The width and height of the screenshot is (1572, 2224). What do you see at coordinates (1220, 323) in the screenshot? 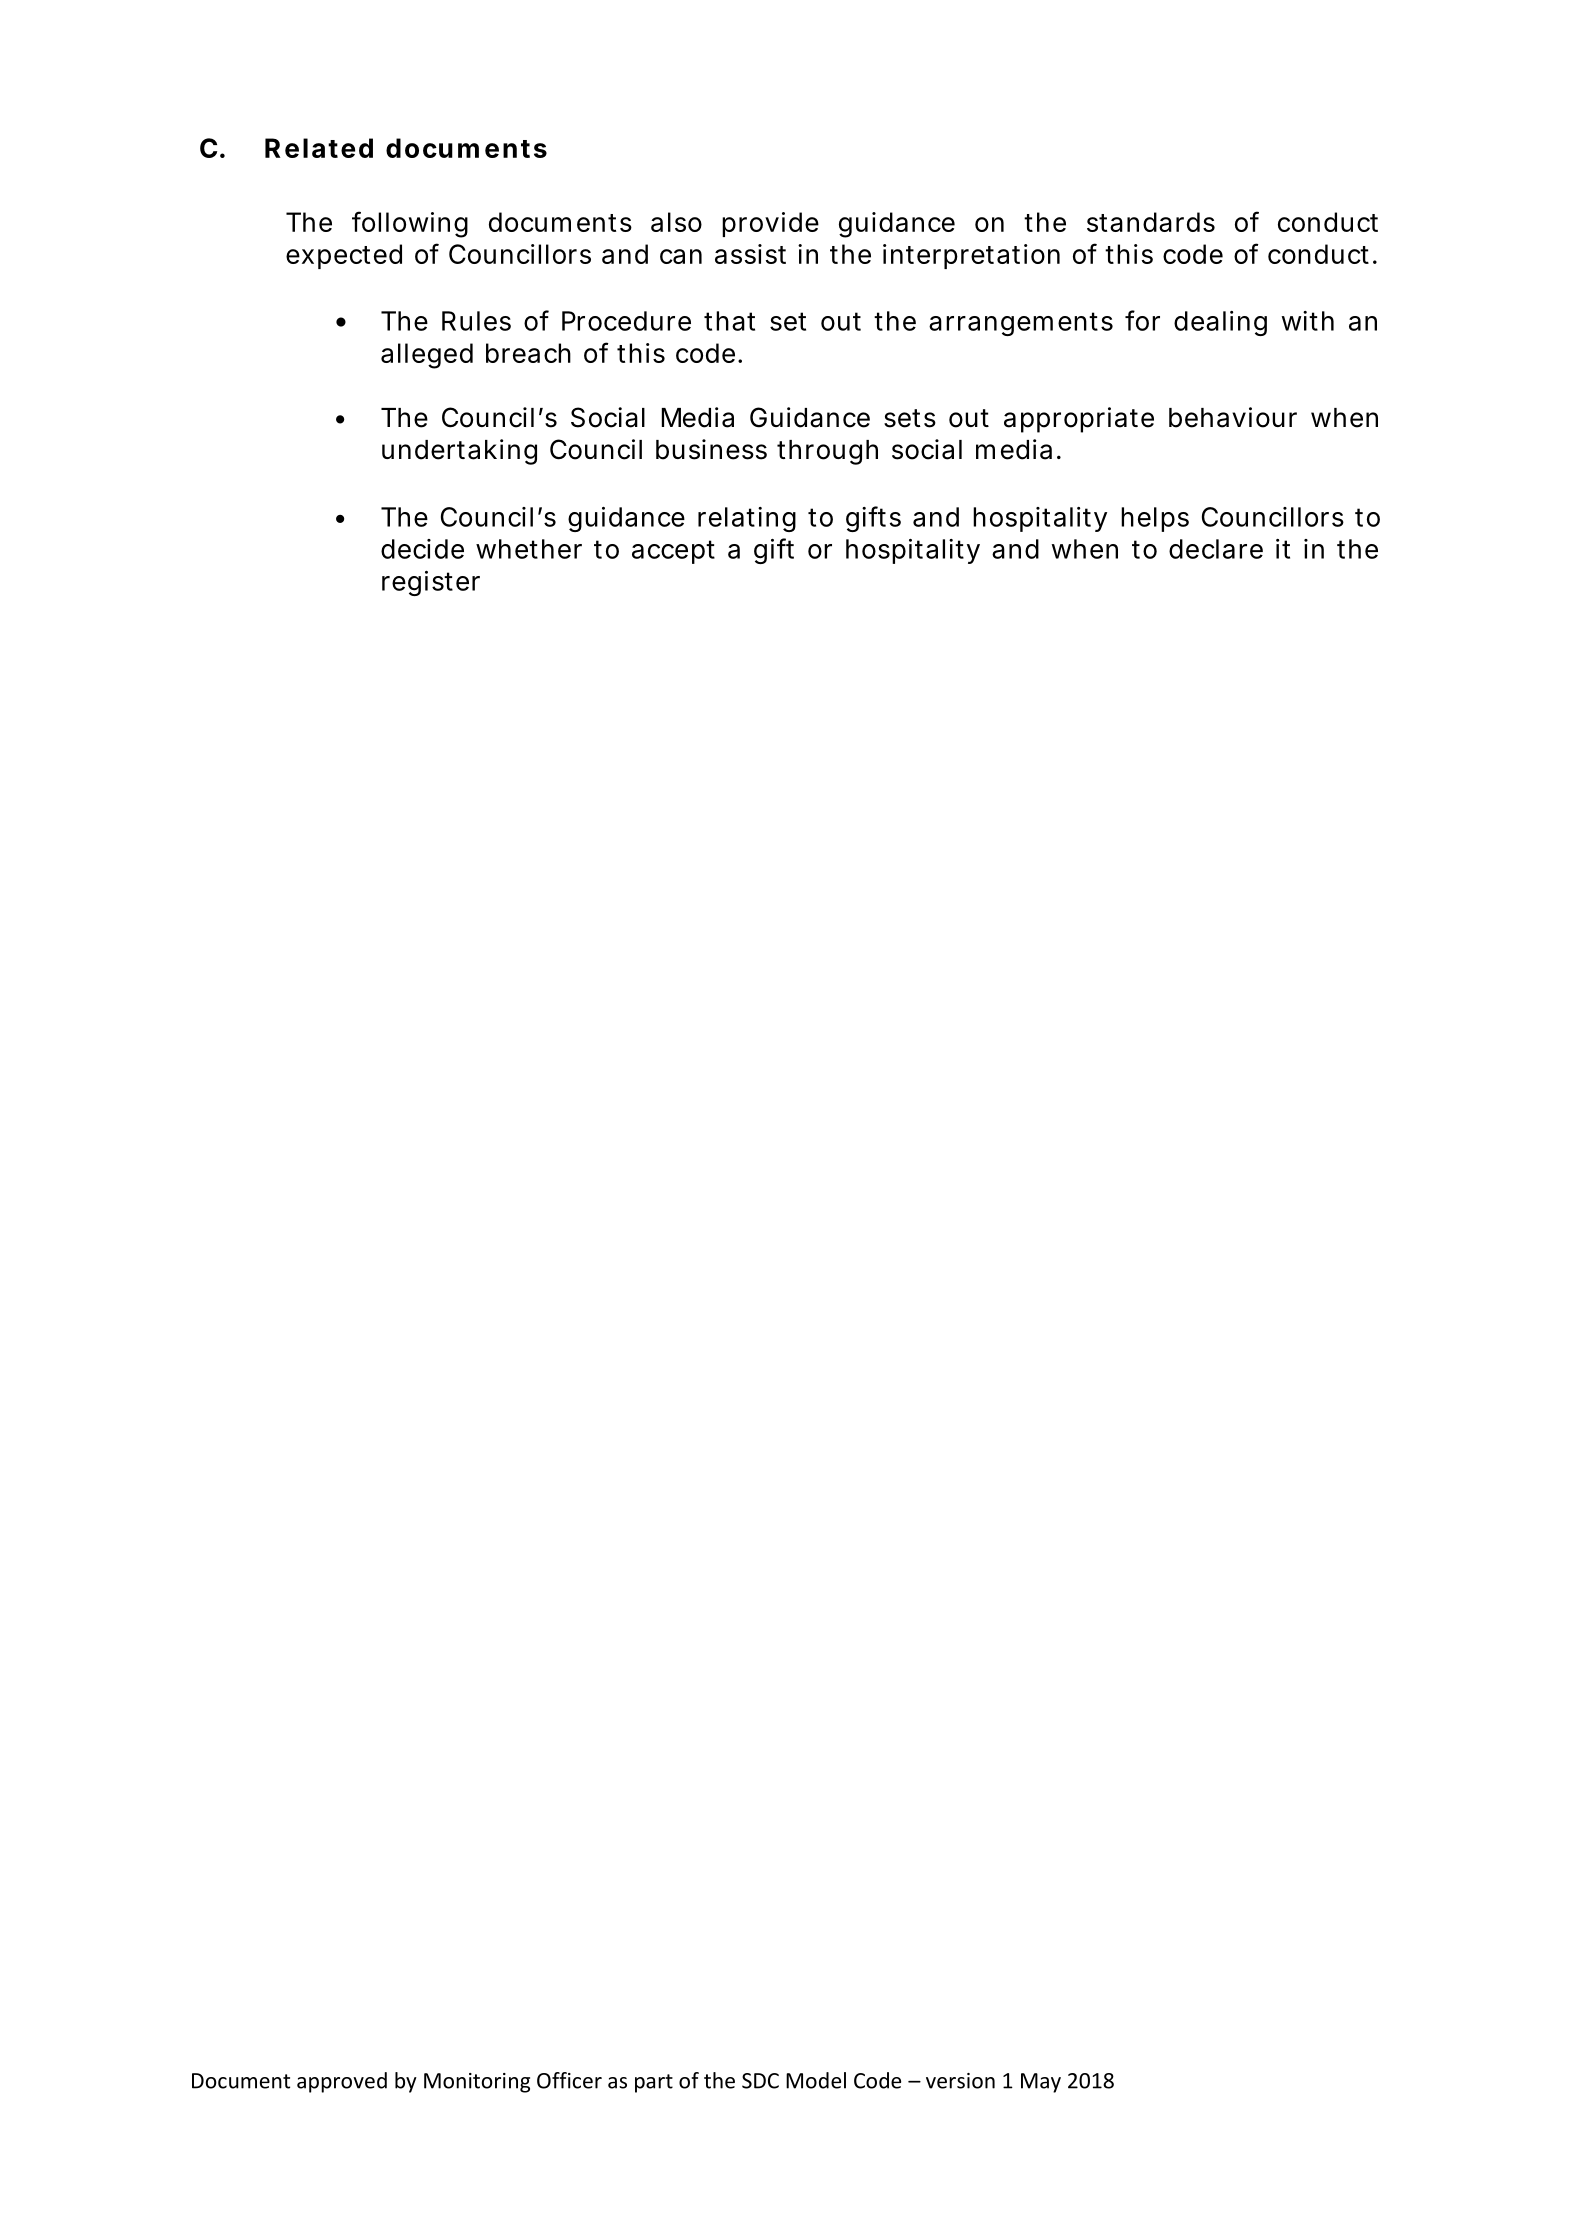
I see `dealing` at bounding box center [1220, 323].
